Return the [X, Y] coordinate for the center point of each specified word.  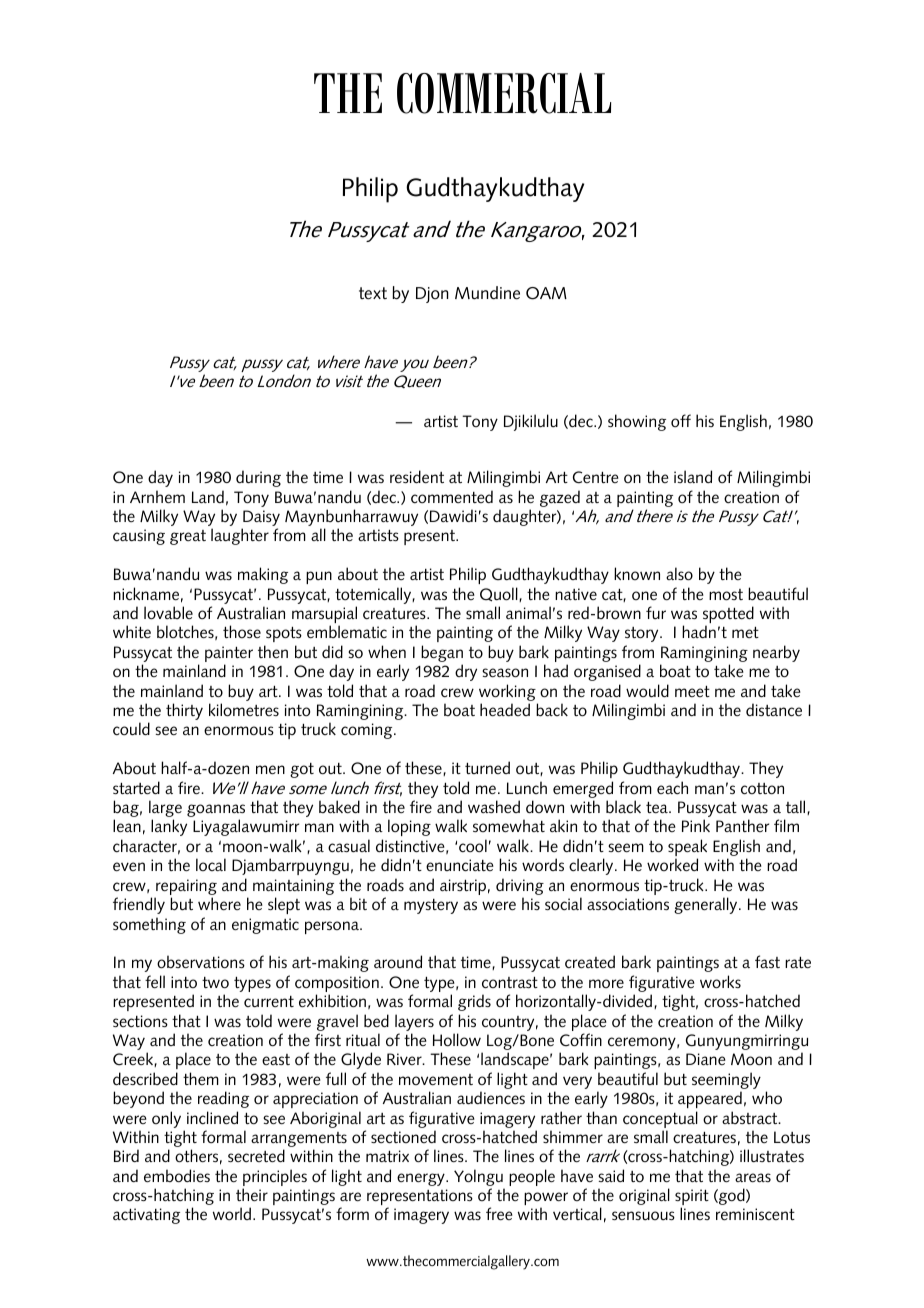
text [373, 293]
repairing [186, 888]
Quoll [500, 594]
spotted [728, 616]
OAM [546, 293]
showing [637, 422]
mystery [431, 906]
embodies [177, 1176]
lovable [168, 613]
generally [707, 905]
